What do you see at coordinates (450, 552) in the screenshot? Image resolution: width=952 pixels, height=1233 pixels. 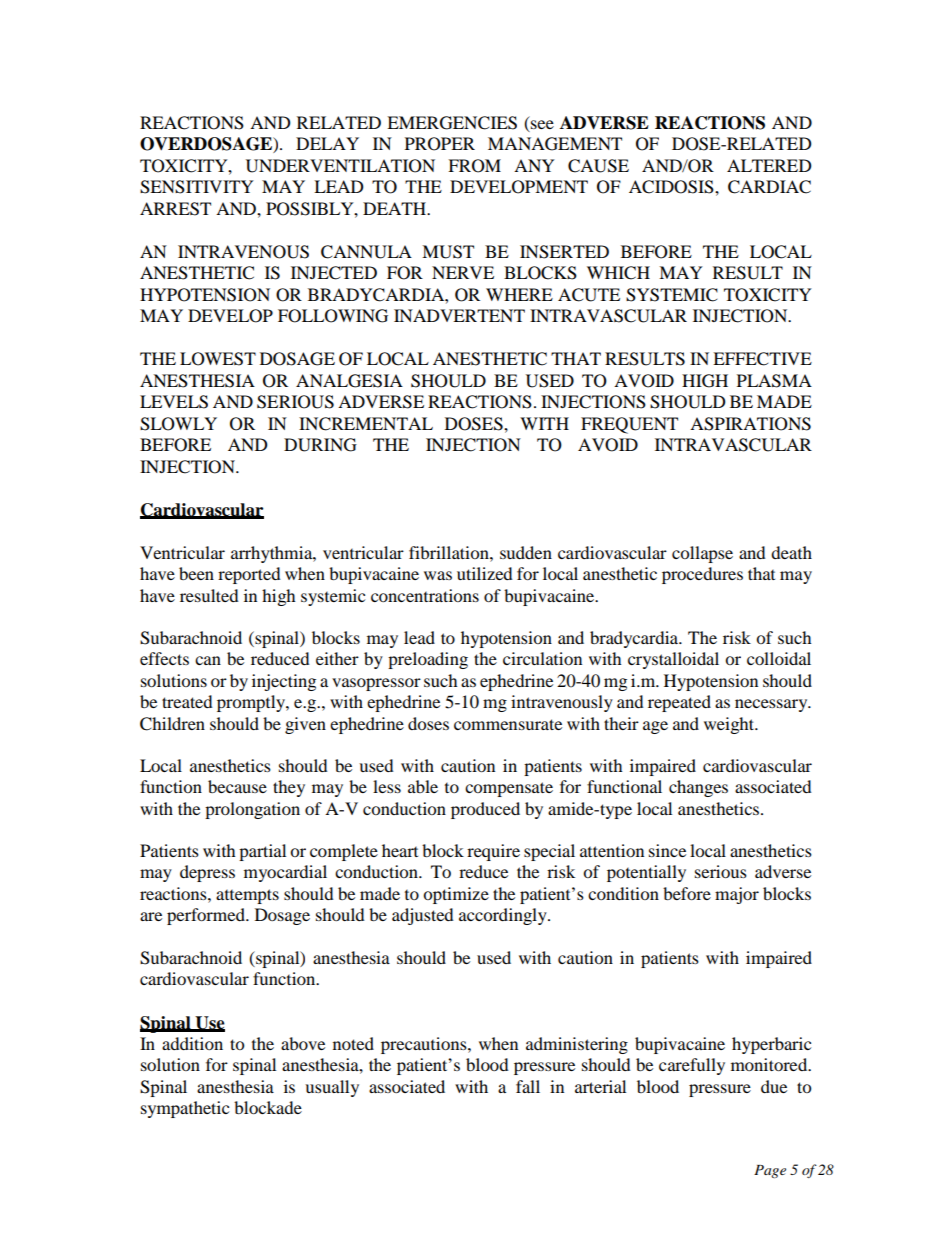 I see `fibrillation` at bounding box center [450, 552].
